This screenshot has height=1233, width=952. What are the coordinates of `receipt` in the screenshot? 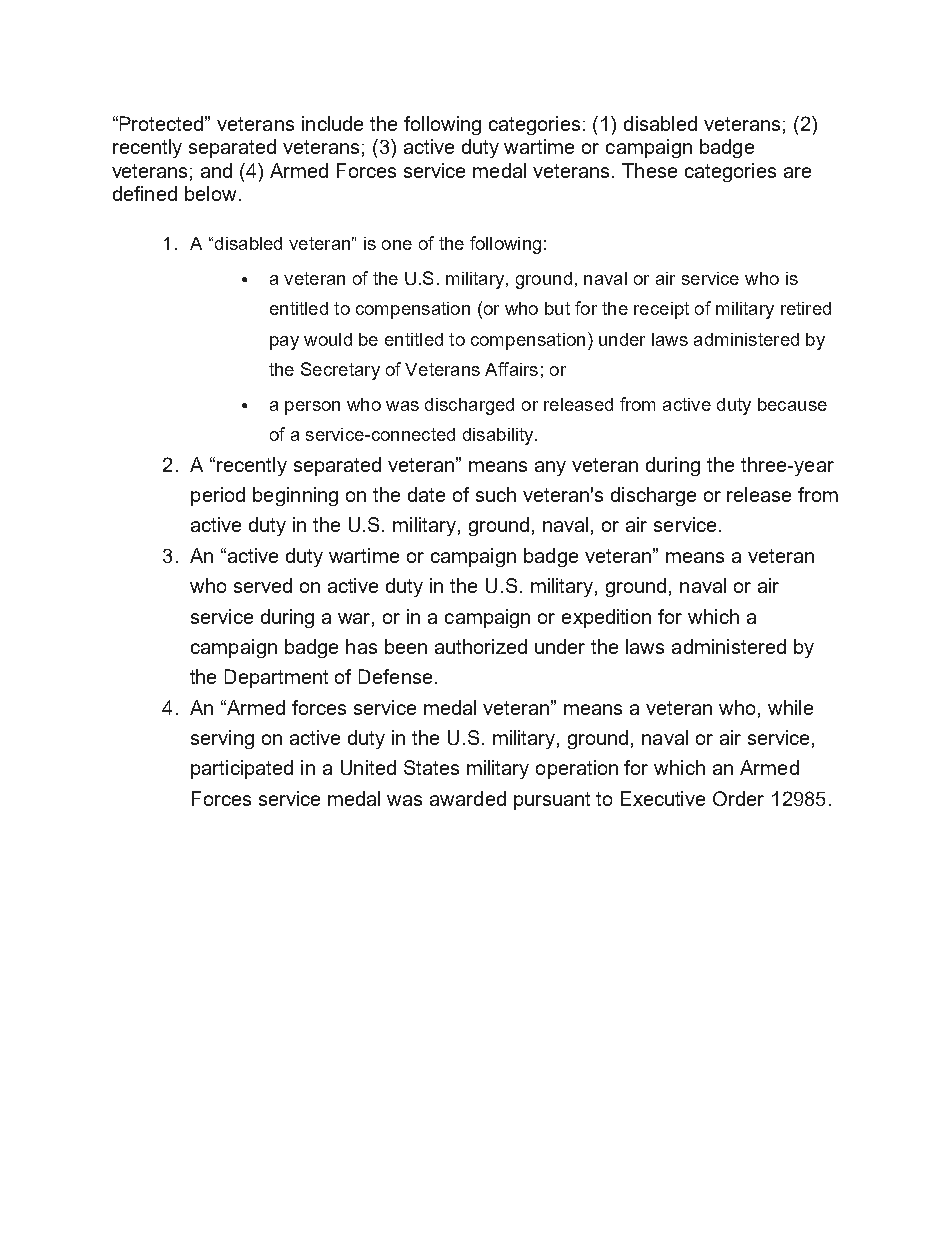 It's located at (661, 310).
